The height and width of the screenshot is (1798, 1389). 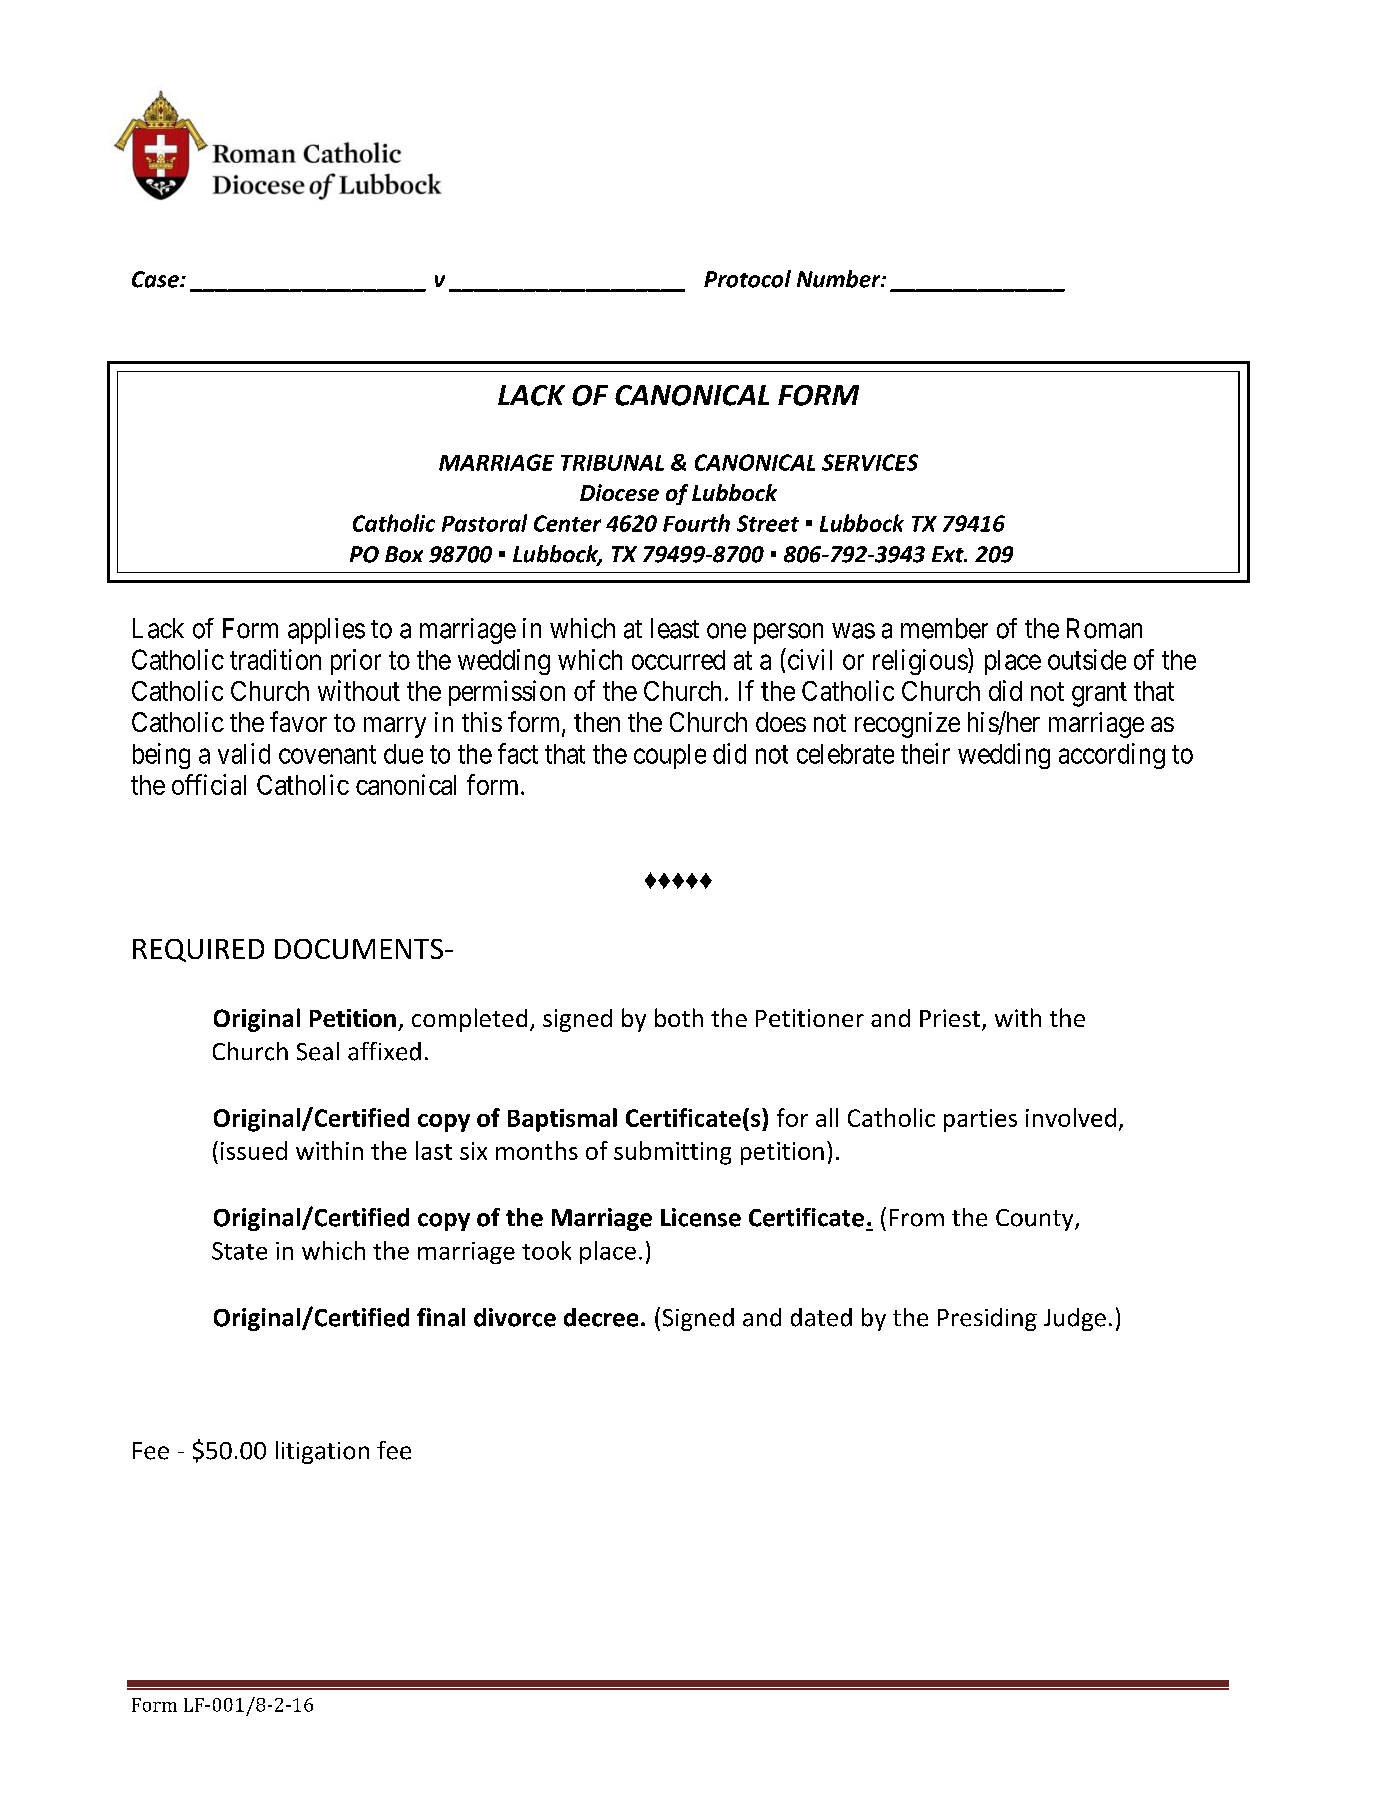 I want to click on issued, so click(x=254, y=1150).
